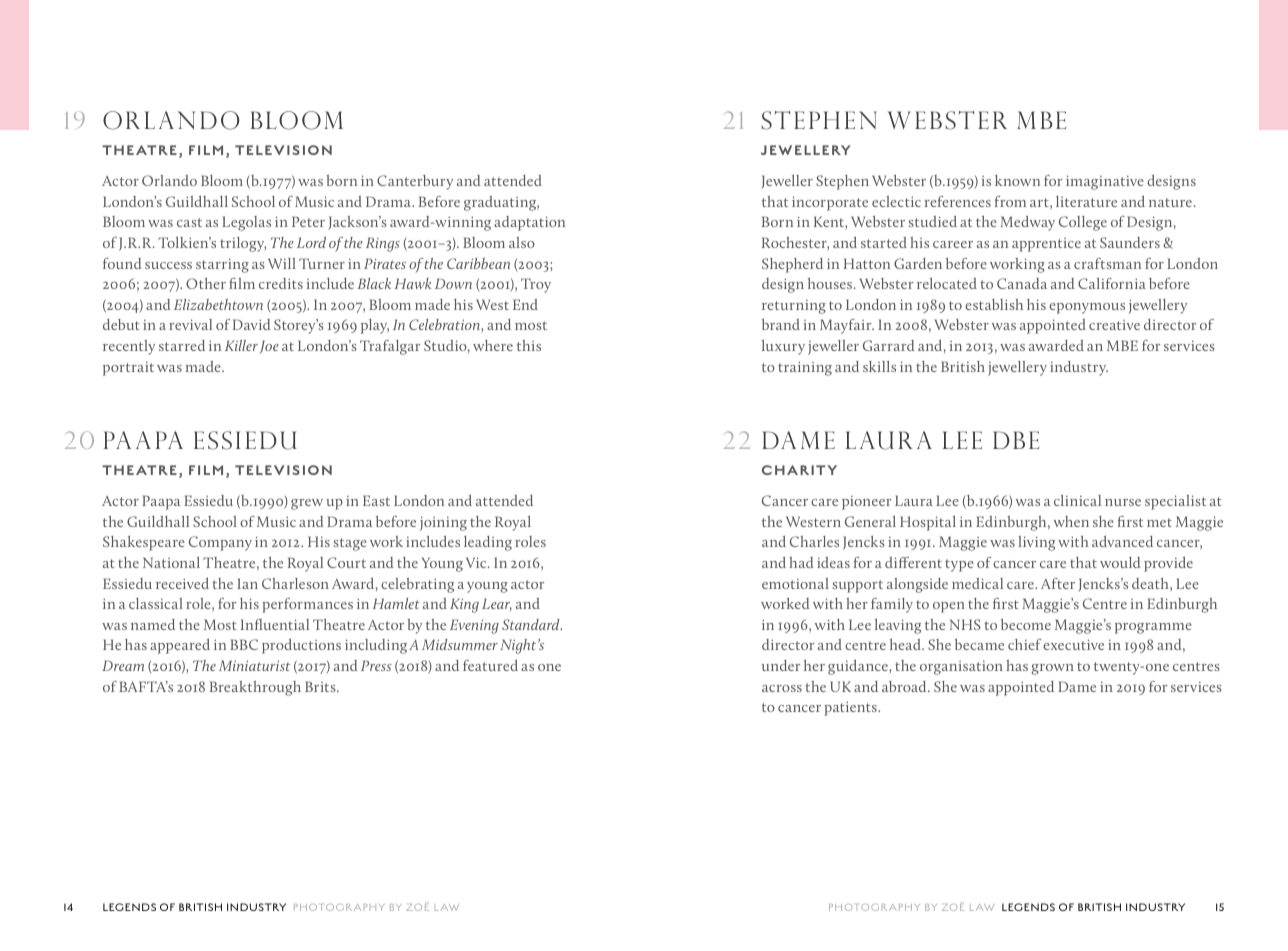 The image size is (1288, 951). I want to click on portrait, so click(128, 369).
